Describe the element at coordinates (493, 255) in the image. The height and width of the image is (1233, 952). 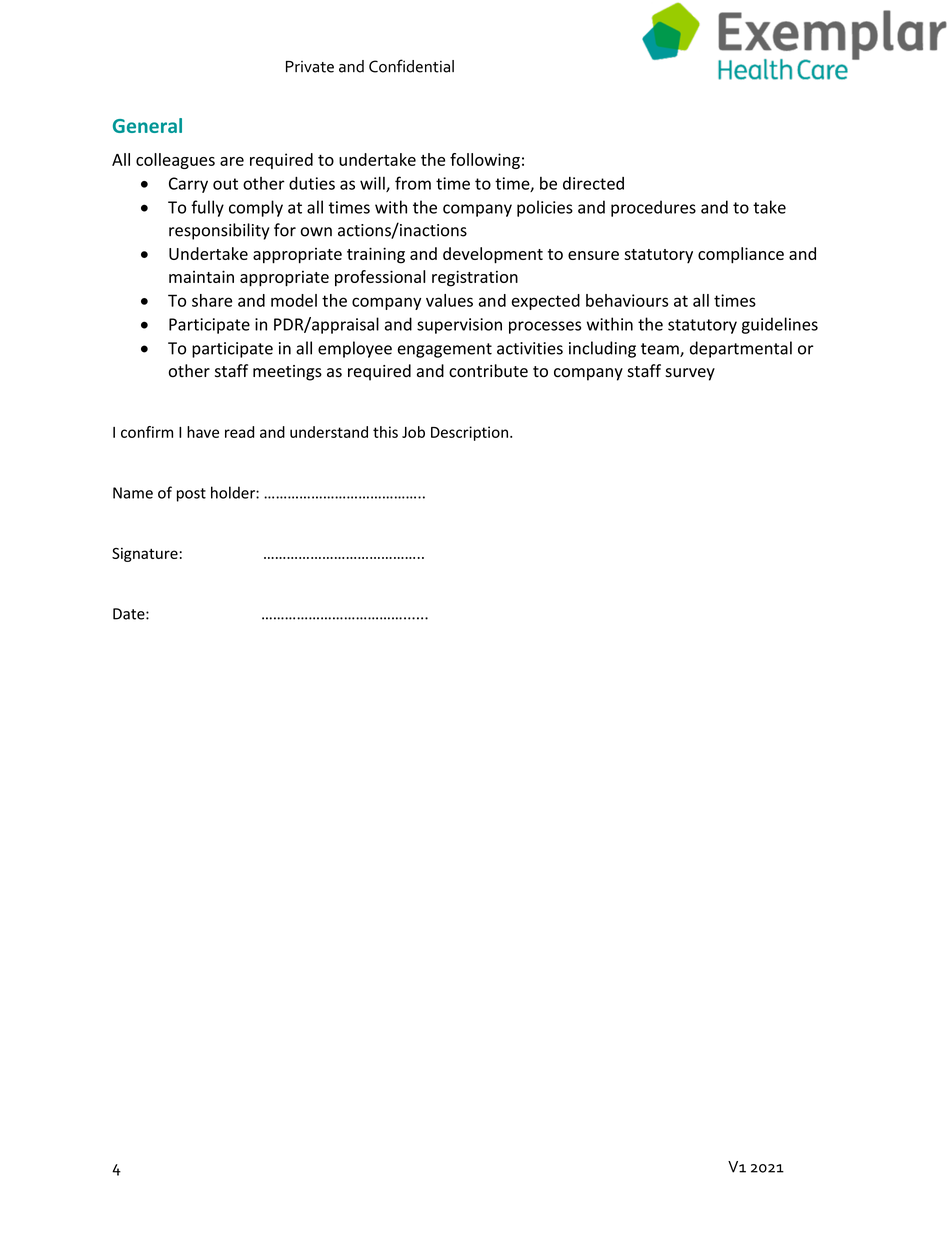
I see `development` at that location.
